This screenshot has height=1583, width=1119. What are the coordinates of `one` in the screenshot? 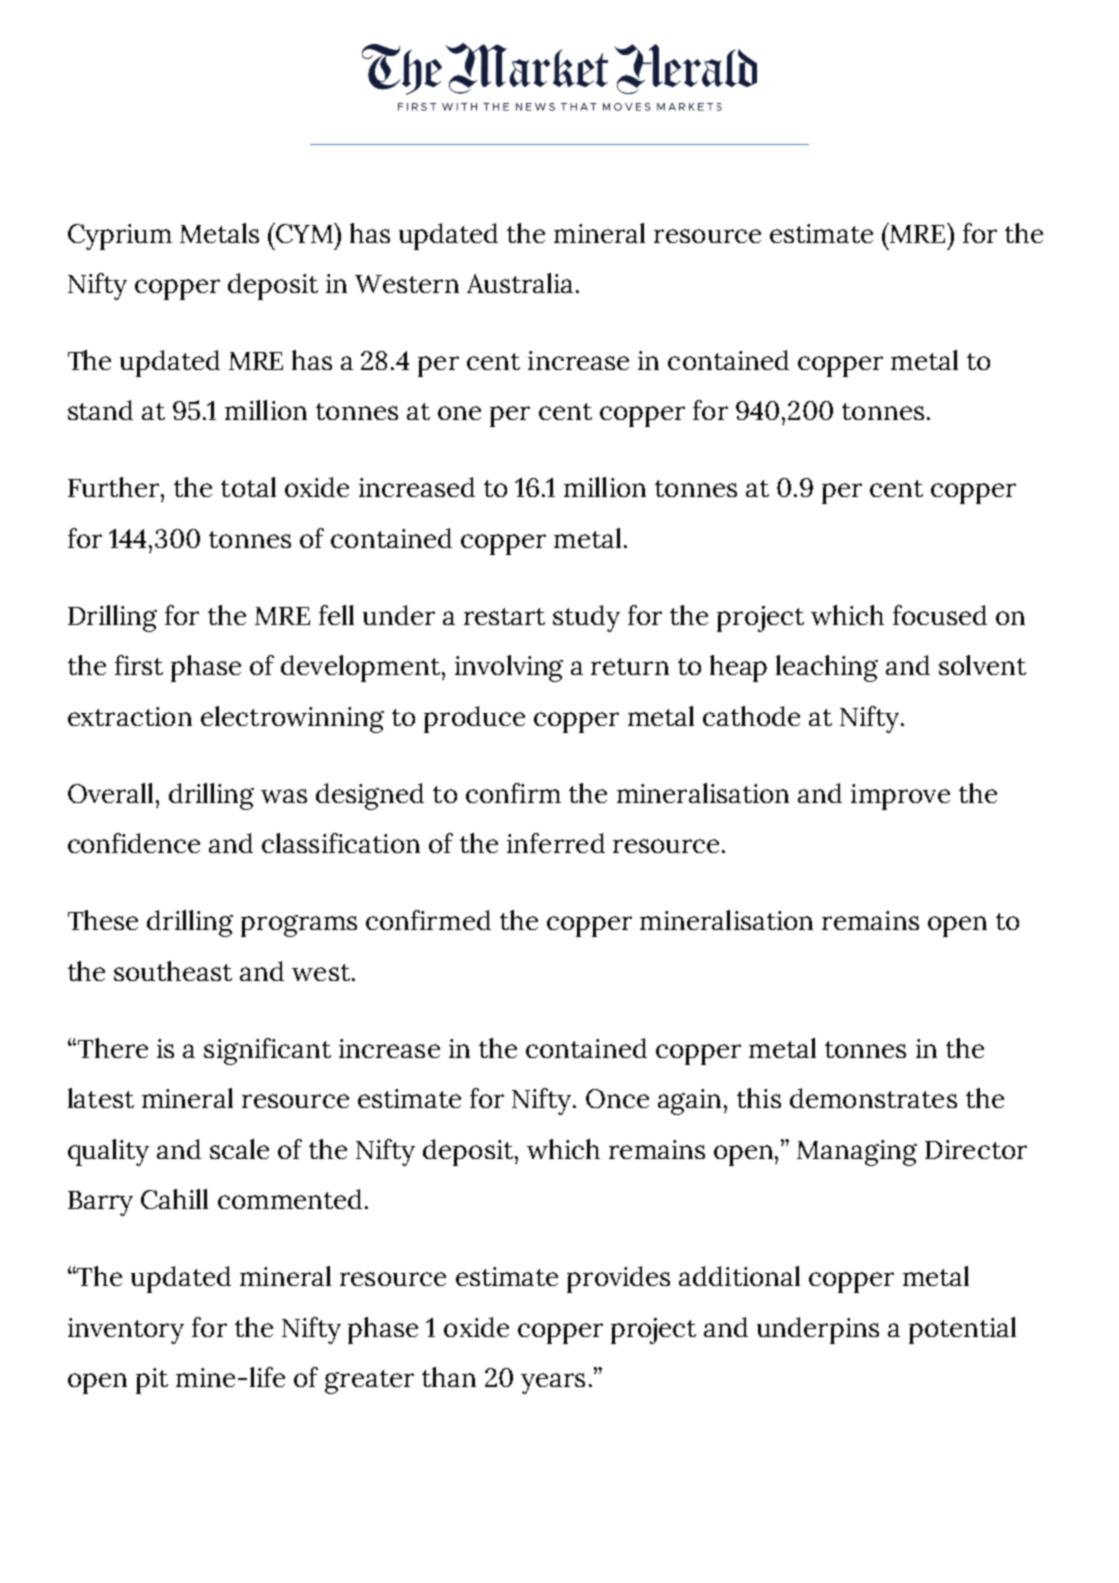 It's located at (459, 413).
